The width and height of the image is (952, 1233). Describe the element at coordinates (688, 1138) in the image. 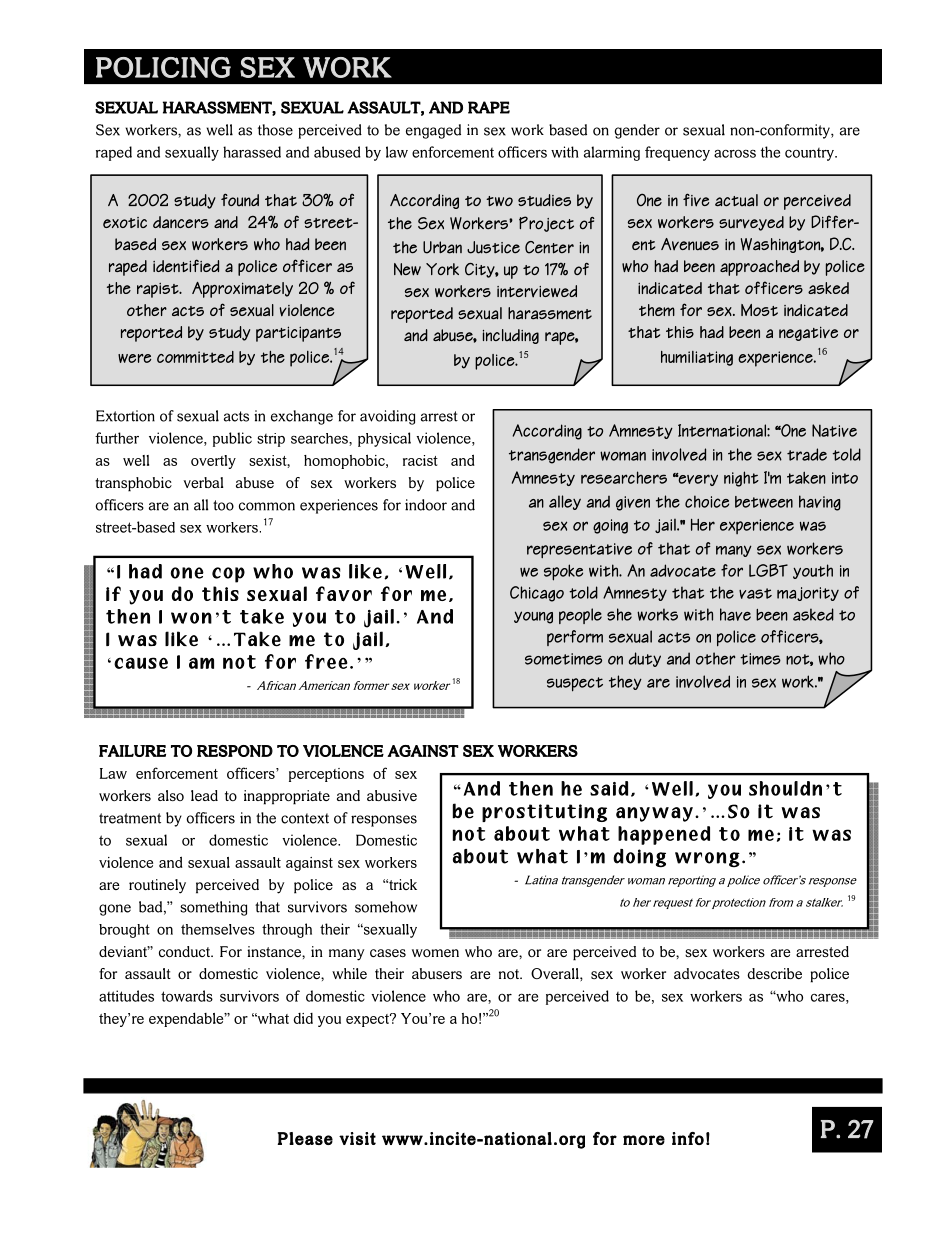

I see `info` at that location.
